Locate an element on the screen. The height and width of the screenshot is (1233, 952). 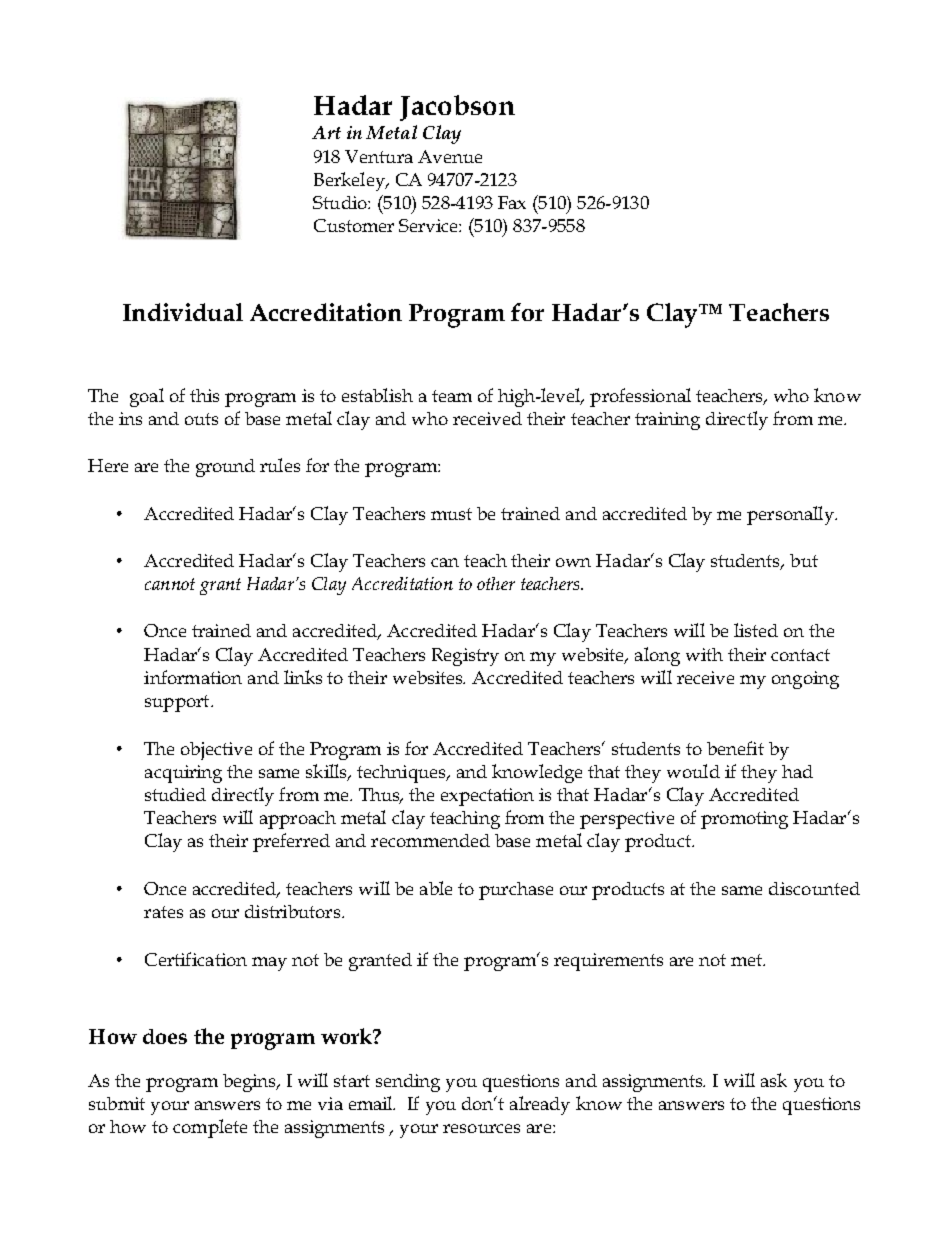
Fax is located at coordinates (512, 202).
